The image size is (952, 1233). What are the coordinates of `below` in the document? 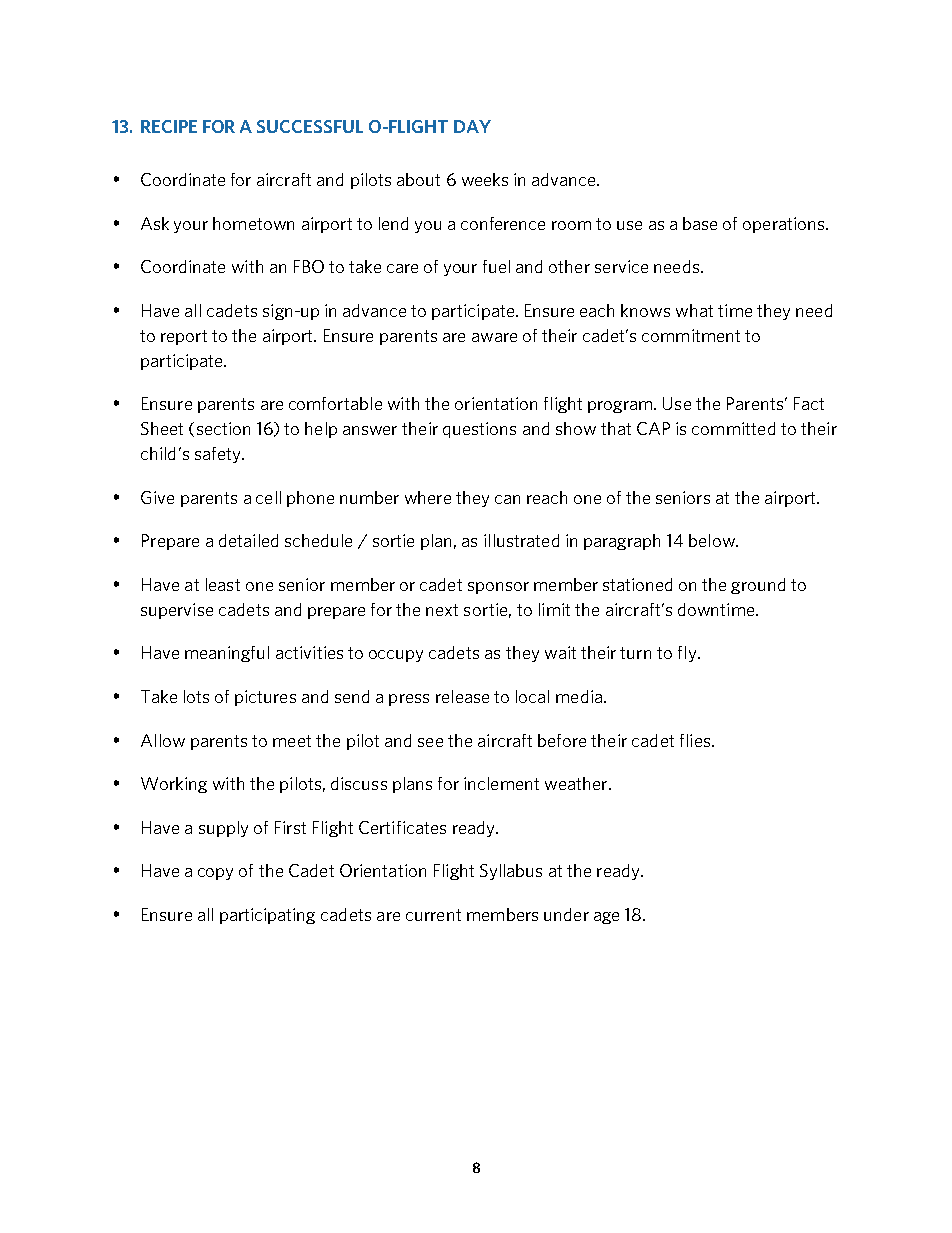 It's located at (713, 540).
